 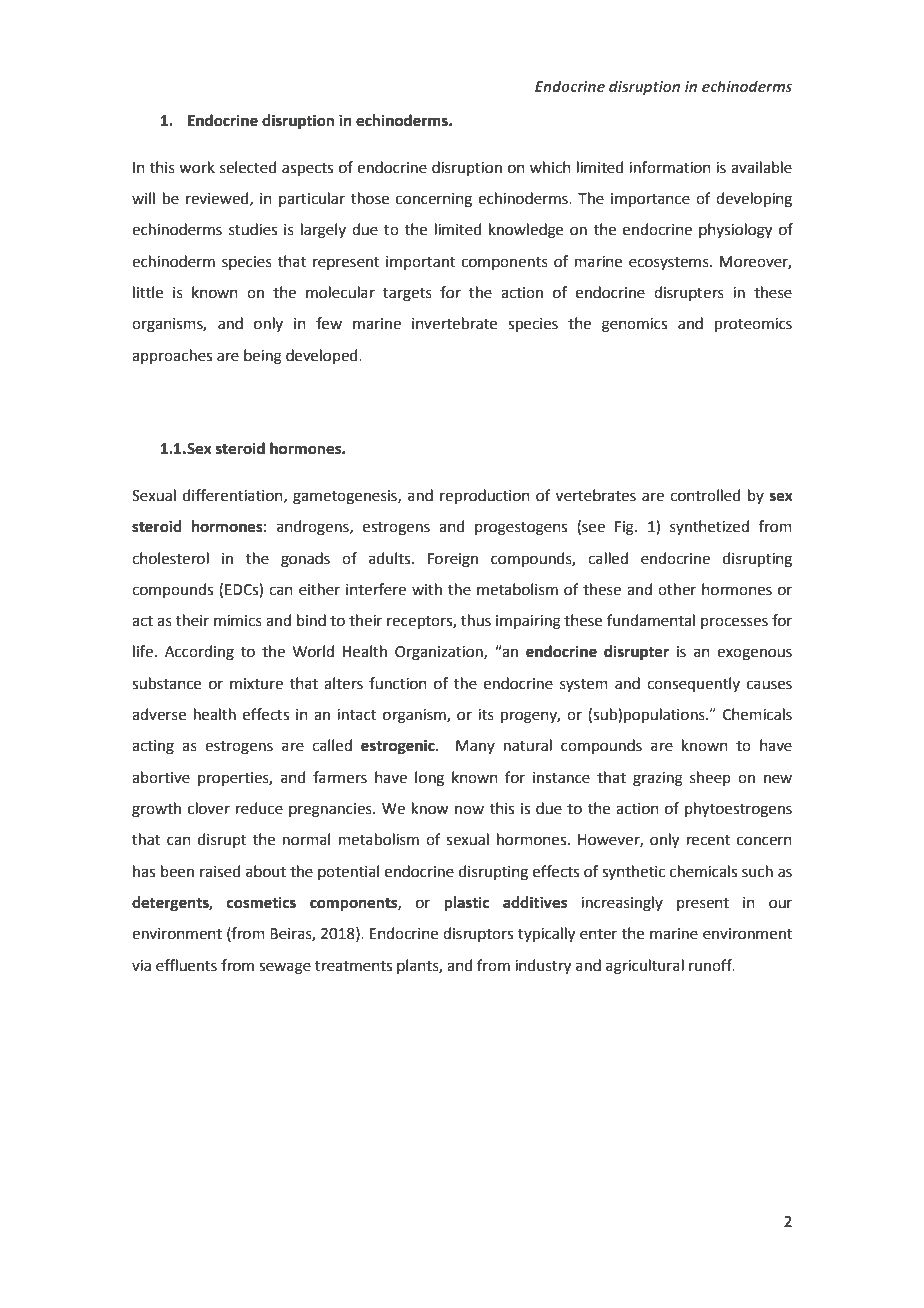 I want to click on invertebrate, so click(x=454, y=323).
